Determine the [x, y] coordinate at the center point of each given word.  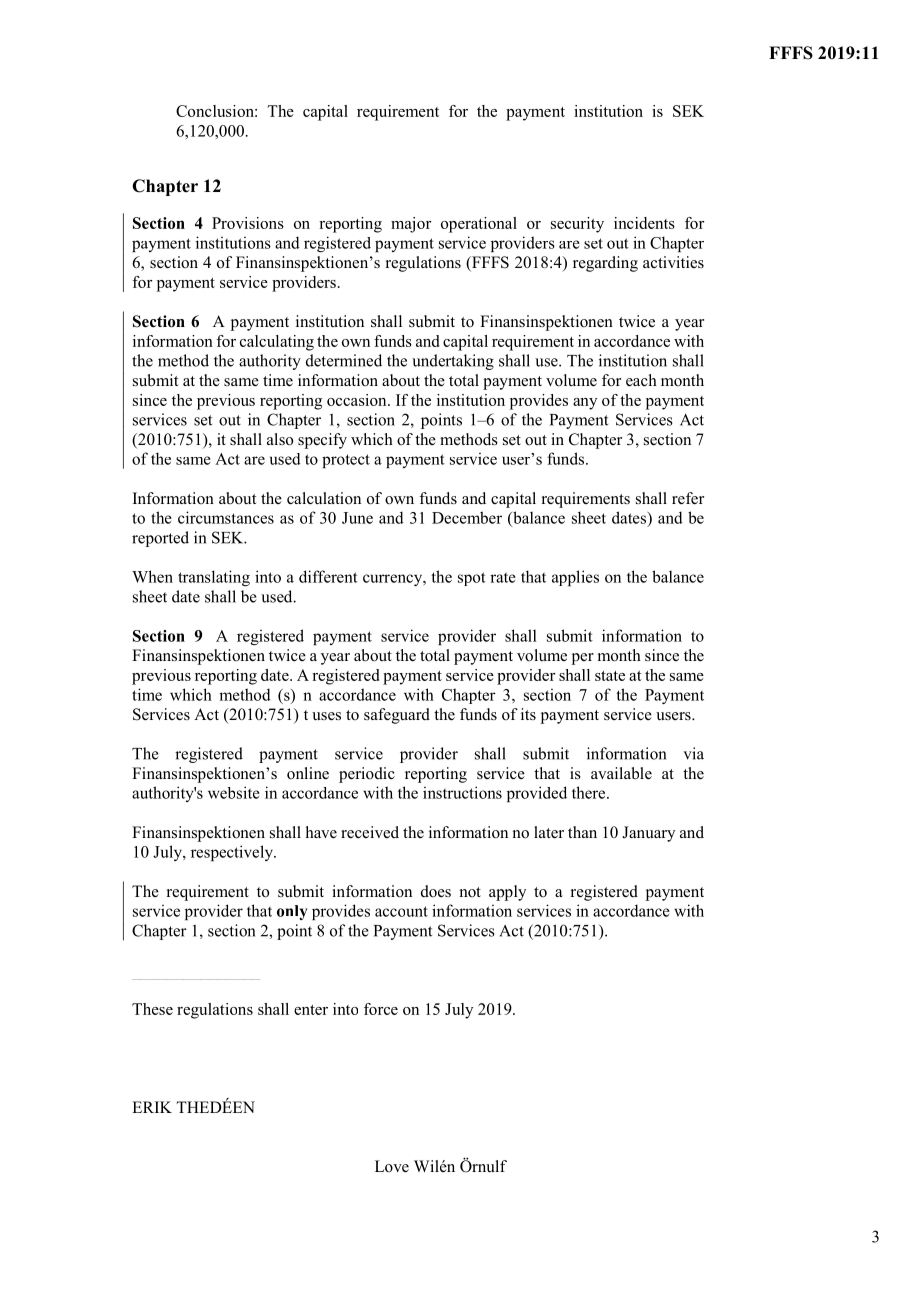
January [648, 834]
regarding [605, 264]
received [370, 832]
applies [575, 578]
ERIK [152, 1107]
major [411, 225]
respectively [233, 853]
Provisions [248, 223]
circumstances [226, 517]
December [467, 517]
